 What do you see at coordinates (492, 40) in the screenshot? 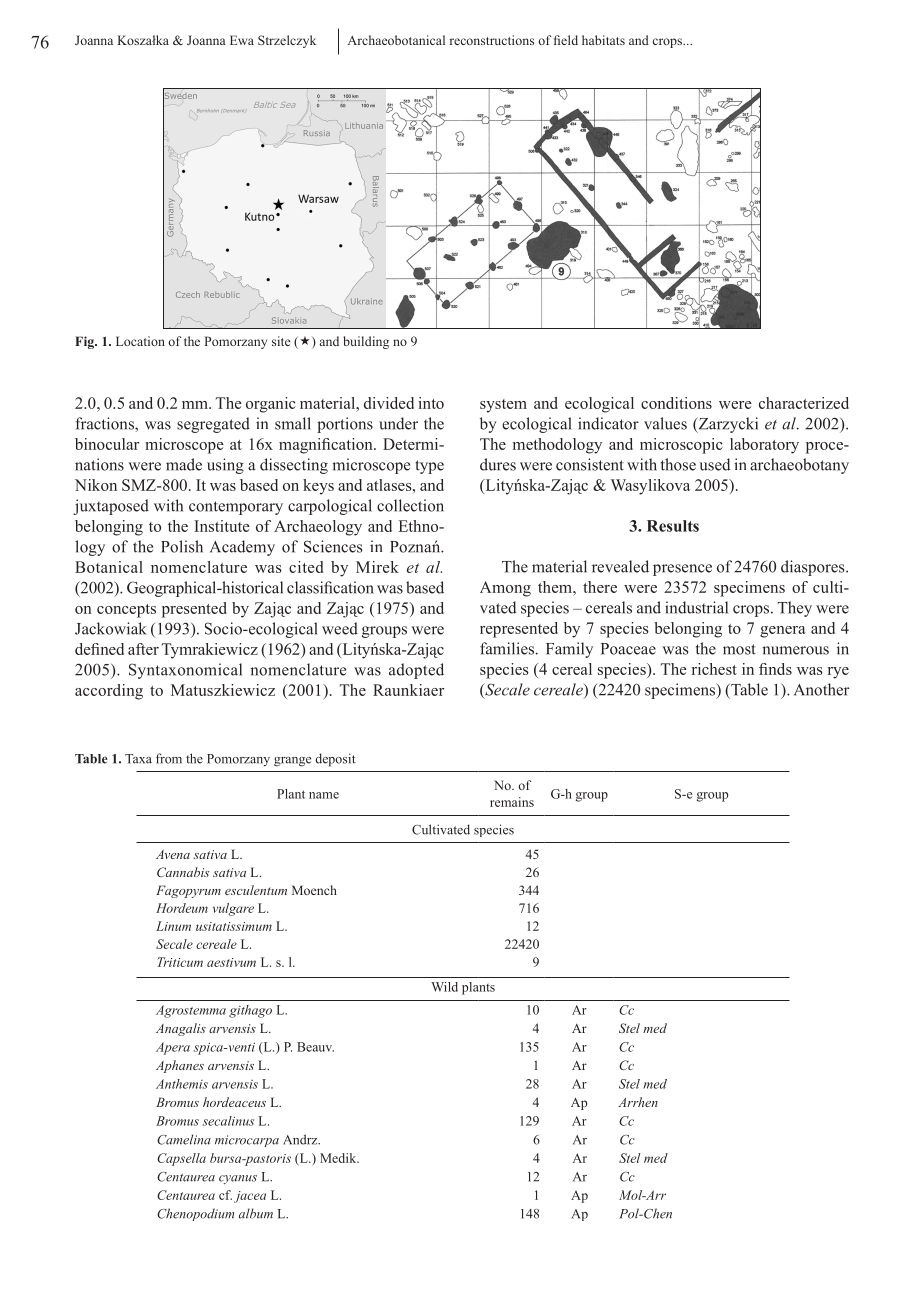
I see `reconstructions` at bounding box center [492, 40].
